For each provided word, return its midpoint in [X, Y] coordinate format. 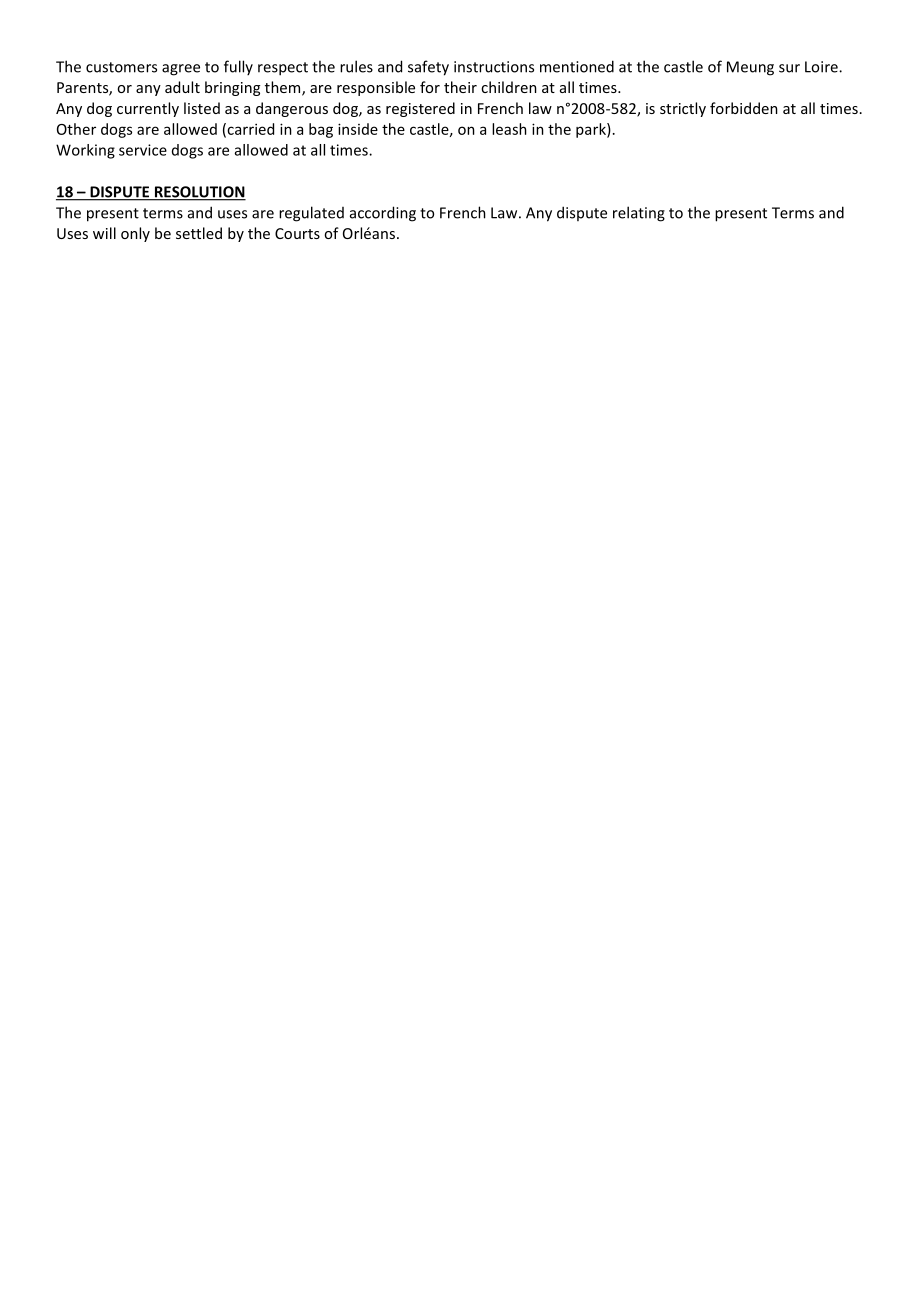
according [383, 214]
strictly [683, 109]
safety [428, 68]
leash [509, 129]
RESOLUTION [199, 193]
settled [199, 233]
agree [181, 70]
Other [76, 129]
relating [639, 214]
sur [789, 68]
